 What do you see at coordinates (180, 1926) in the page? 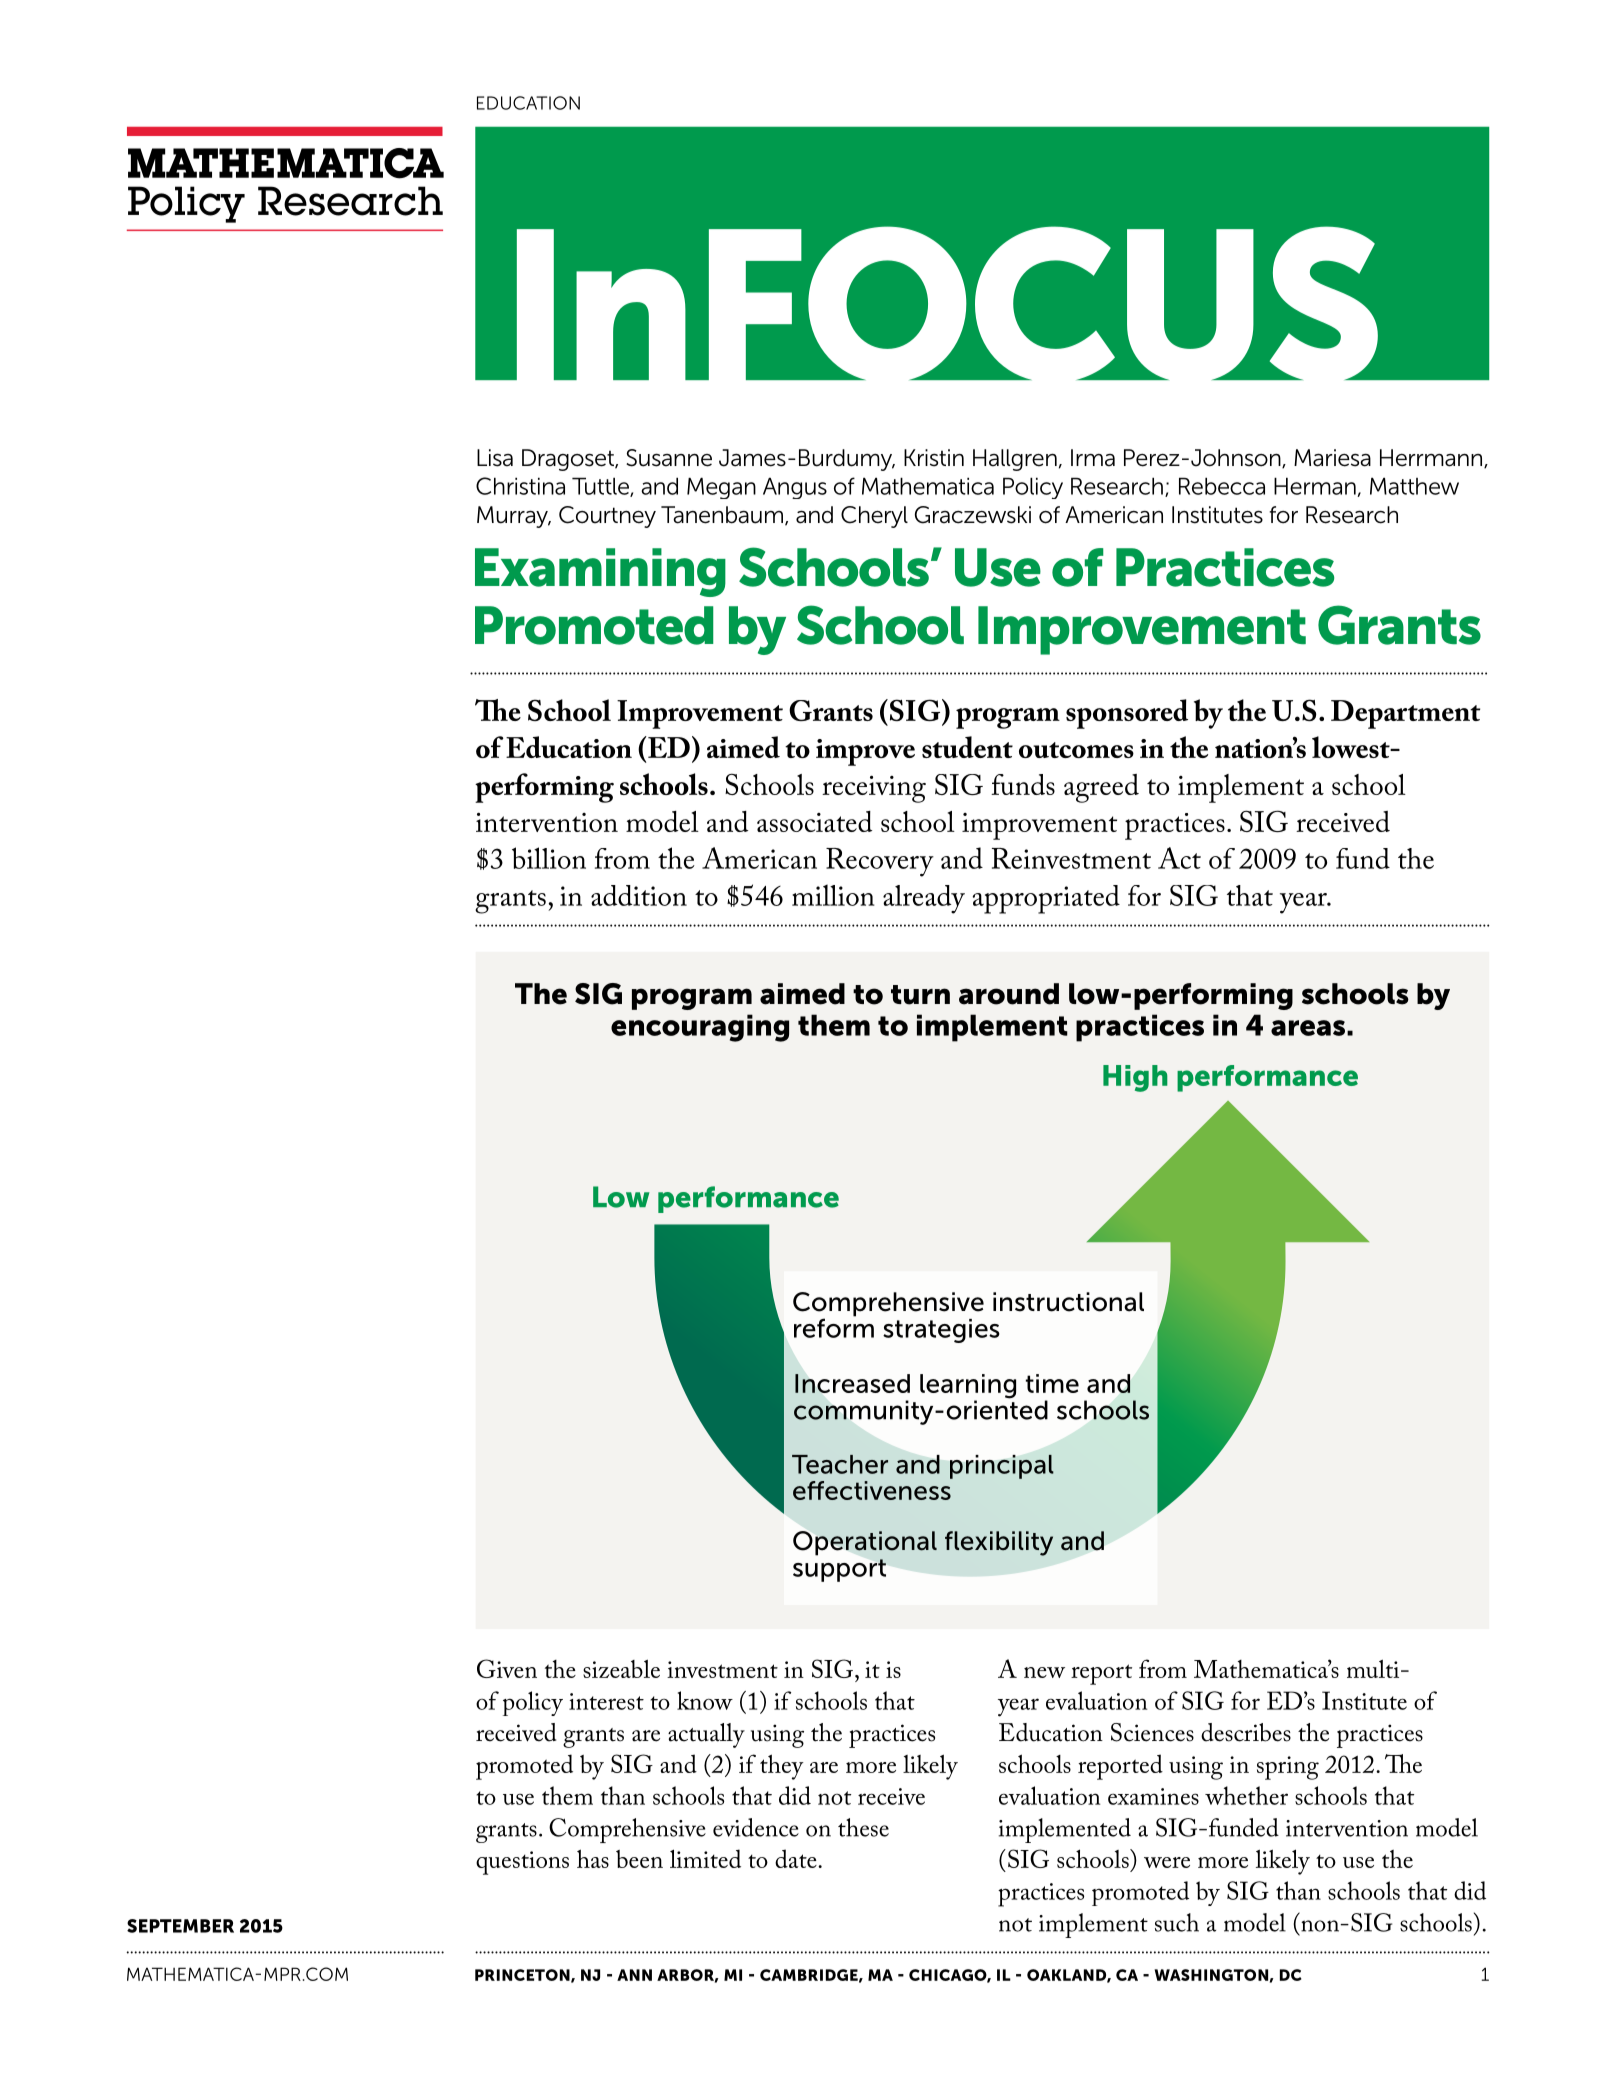
I see `SEPTEMBER` at bounding box center [180, 1926].
